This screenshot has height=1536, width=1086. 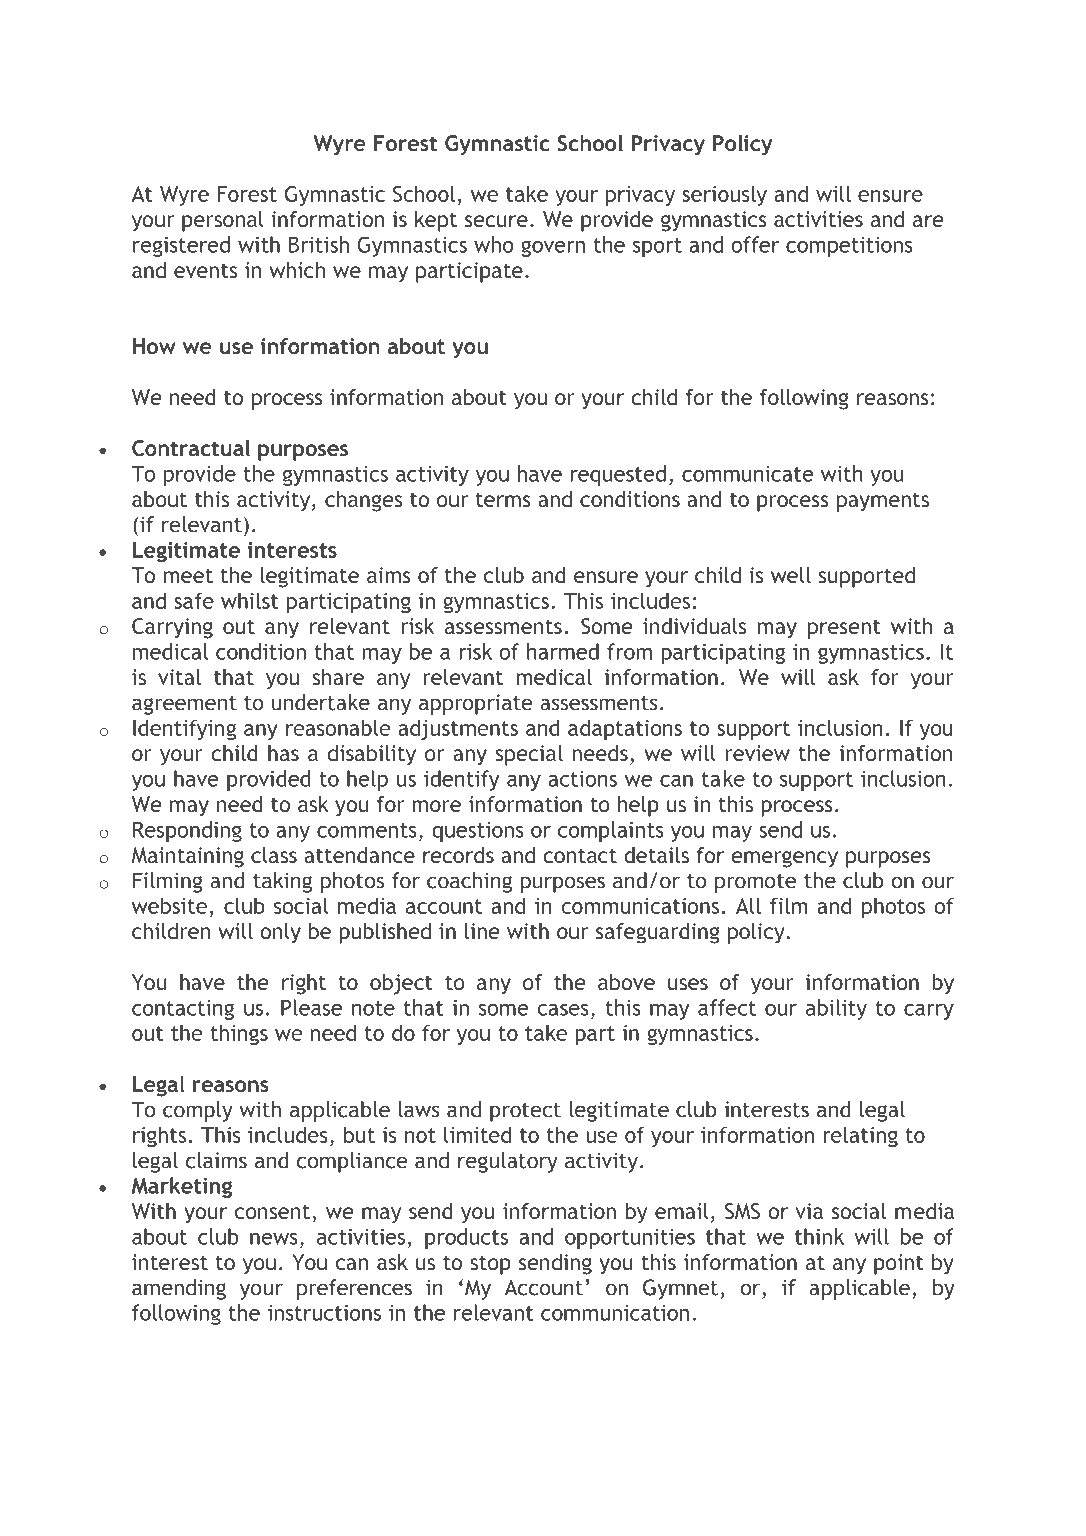 I want to click on secure, so click(x=496, y=221).
